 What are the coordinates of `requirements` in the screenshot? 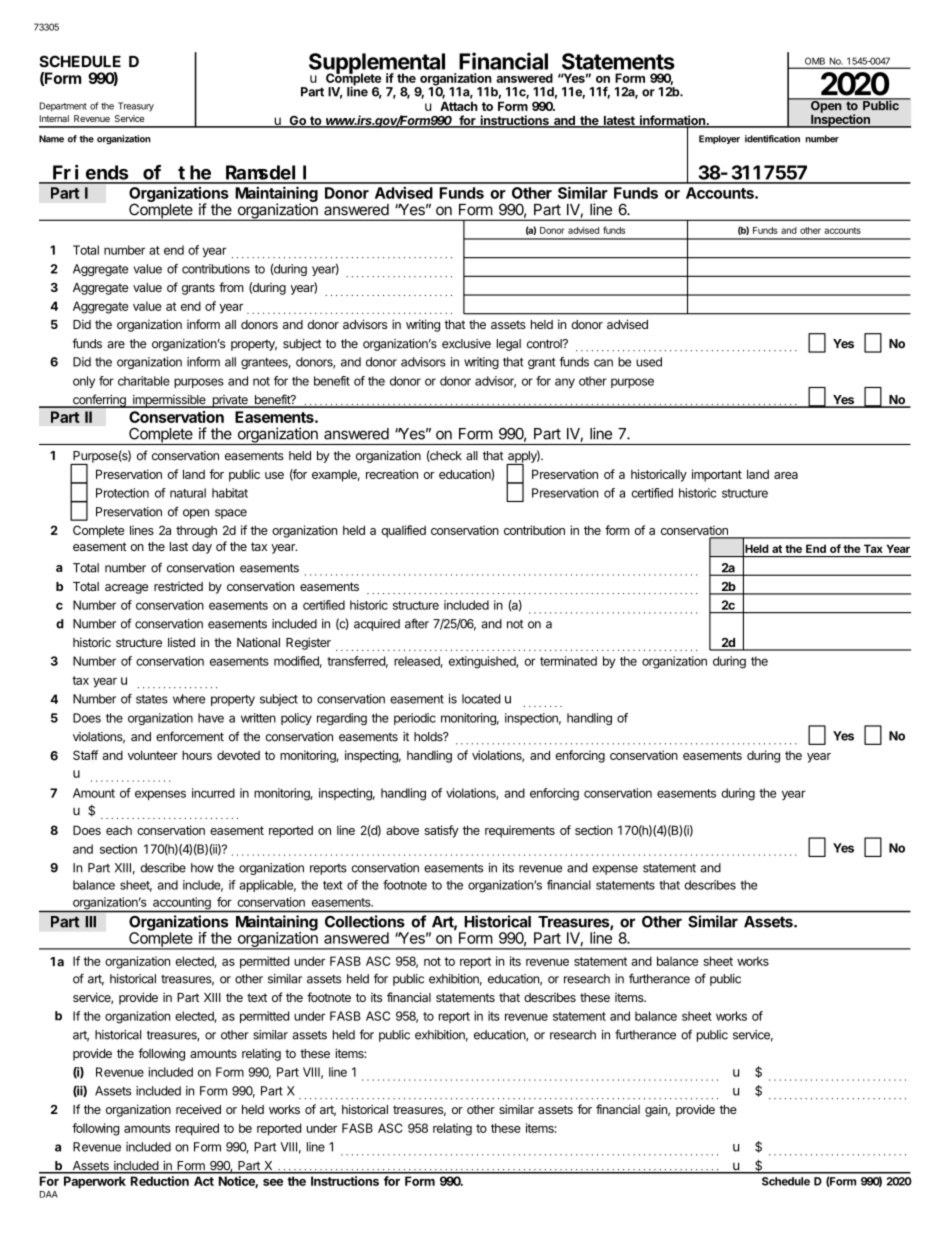 It's located at (520, 831).
